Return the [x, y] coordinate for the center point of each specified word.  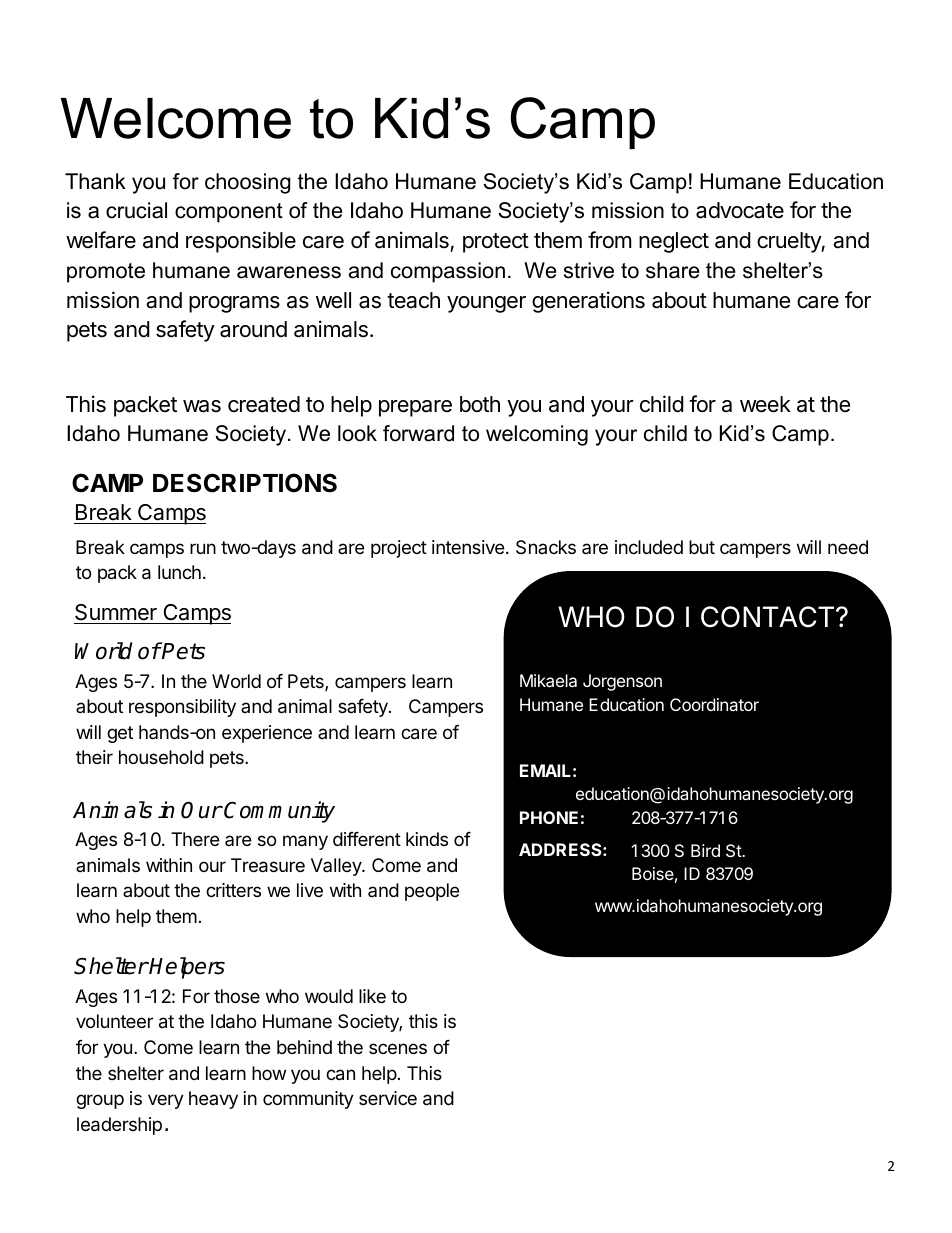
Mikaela [548, 680]
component [229, 213]
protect [496, 243]
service [388, 1098]
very [166, 1101]
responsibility [182, 708]
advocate [740, 210]
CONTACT [769, 617]
